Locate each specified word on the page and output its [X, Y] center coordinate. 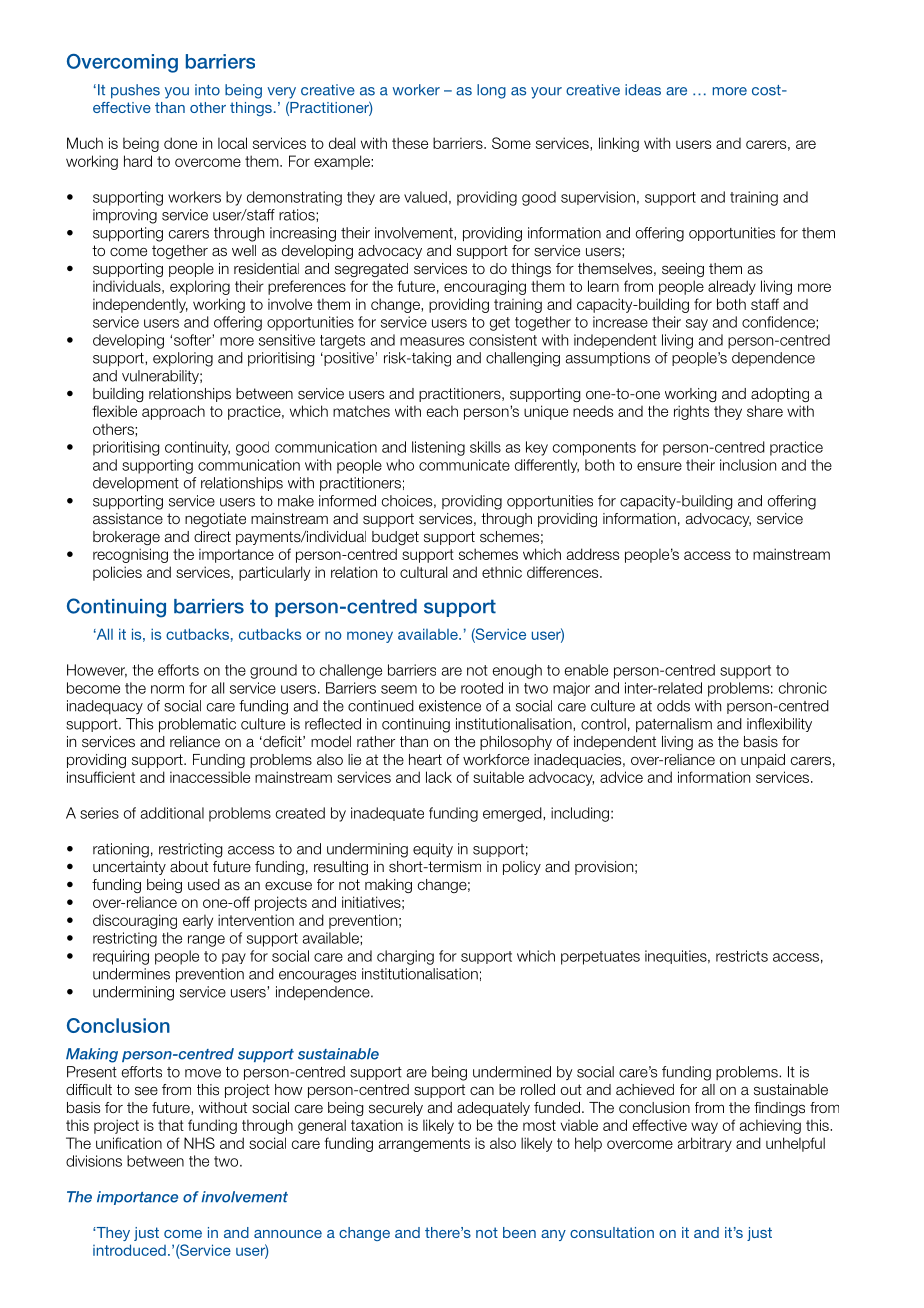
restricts [742, 956]
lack [439, 777]
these [410, 143]
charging [405, 957]
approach [173, 412]
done [180, 143]
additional [172, 813]
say [697, 325]
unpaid [763, 761]
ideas [643, 90]
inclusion [748, 465]
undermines [131, 974]
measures [432, 341]
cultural [423, 572]
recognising [130, 555]
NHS [199, 1143]
